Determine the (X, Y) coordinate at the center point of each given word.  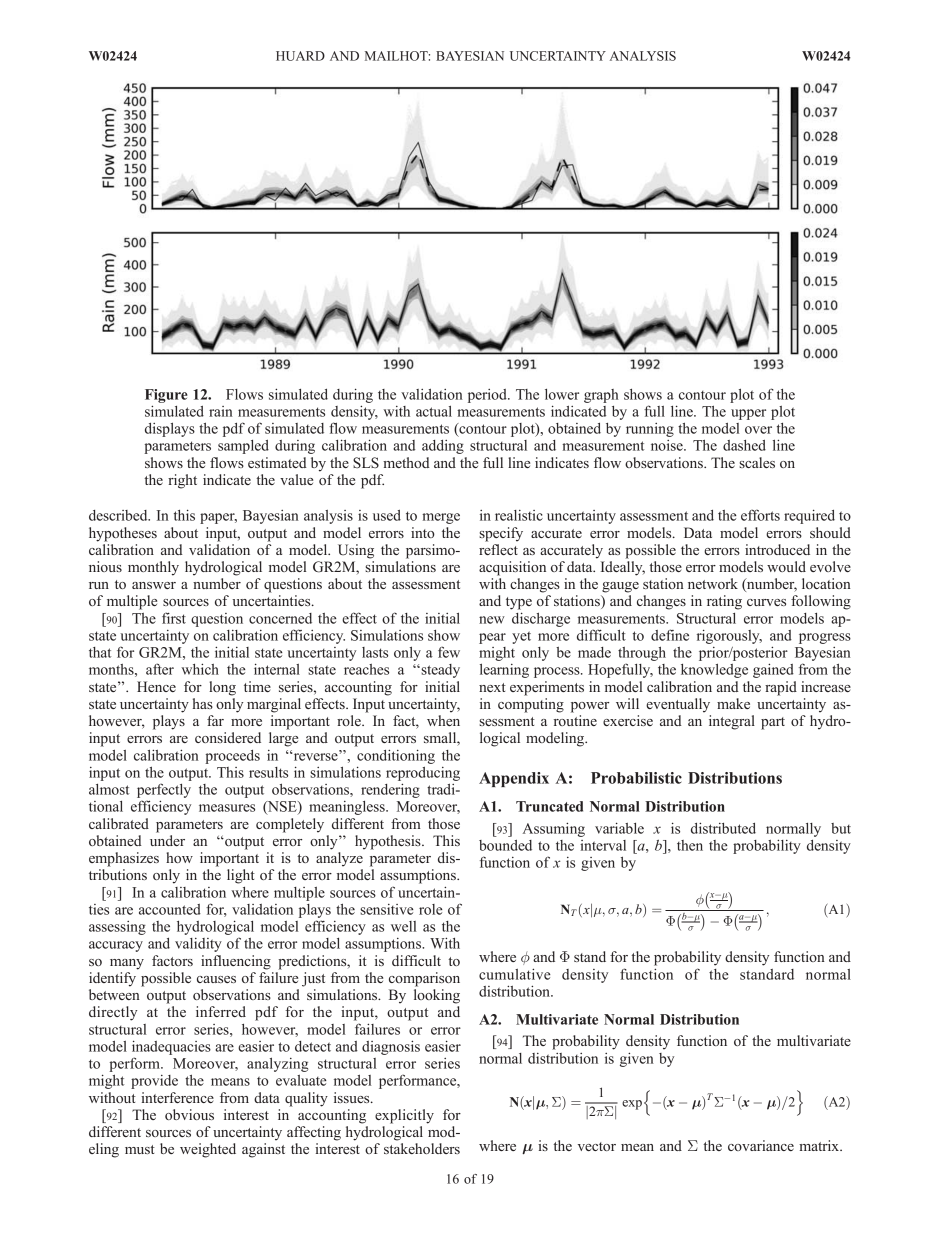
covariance (761, 1145)
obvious (189, 1114)
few (449, 652)
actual (434, 411)
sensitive (387, 909)
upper (748, 414)
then (690, 845)
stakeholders (422, 1148)
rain (221, 411)
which (200, 669)
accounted (170, 909)
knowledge (714, 671)
